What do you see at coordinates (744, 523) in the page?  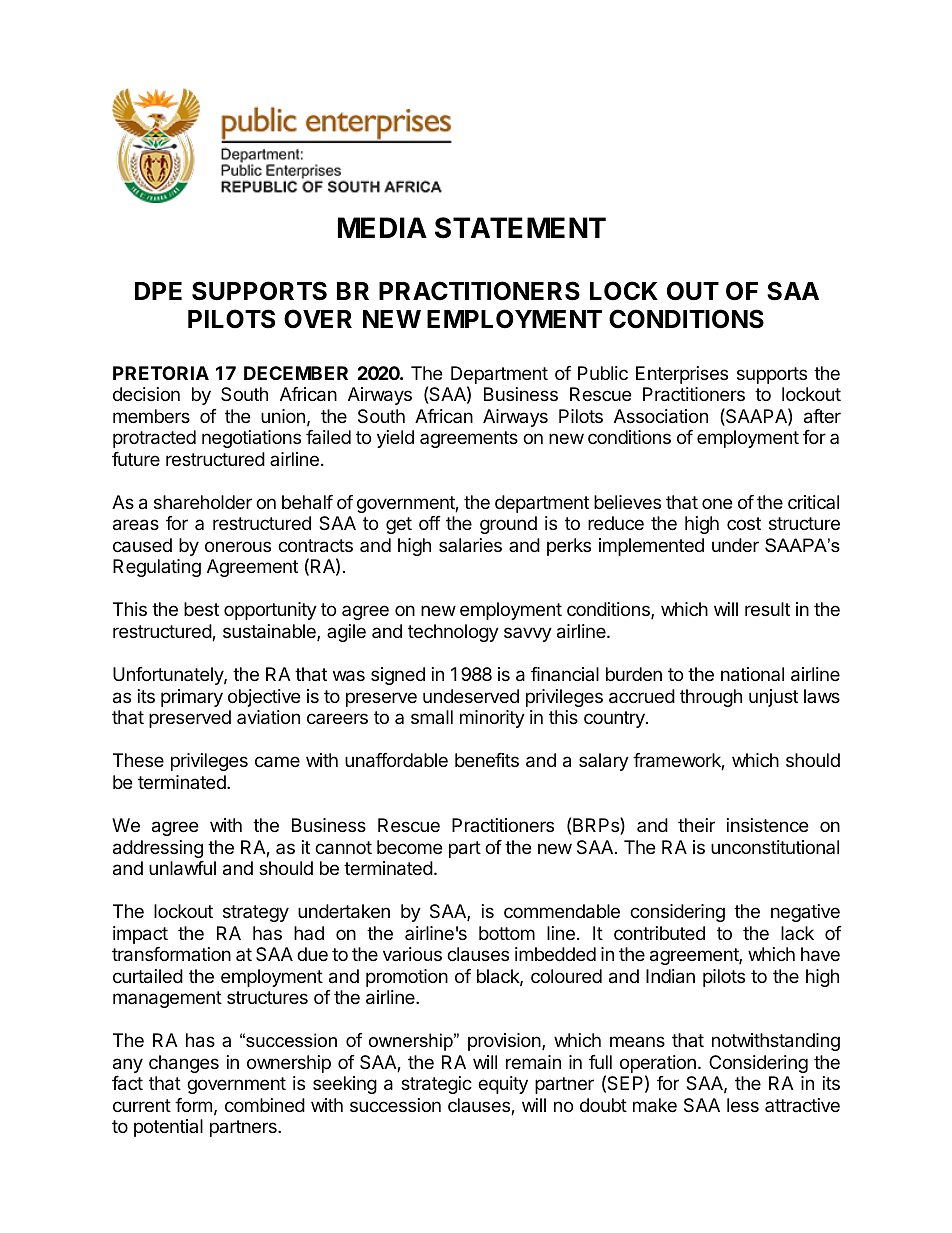 I see `cost` at bounding box center [744, 523].
